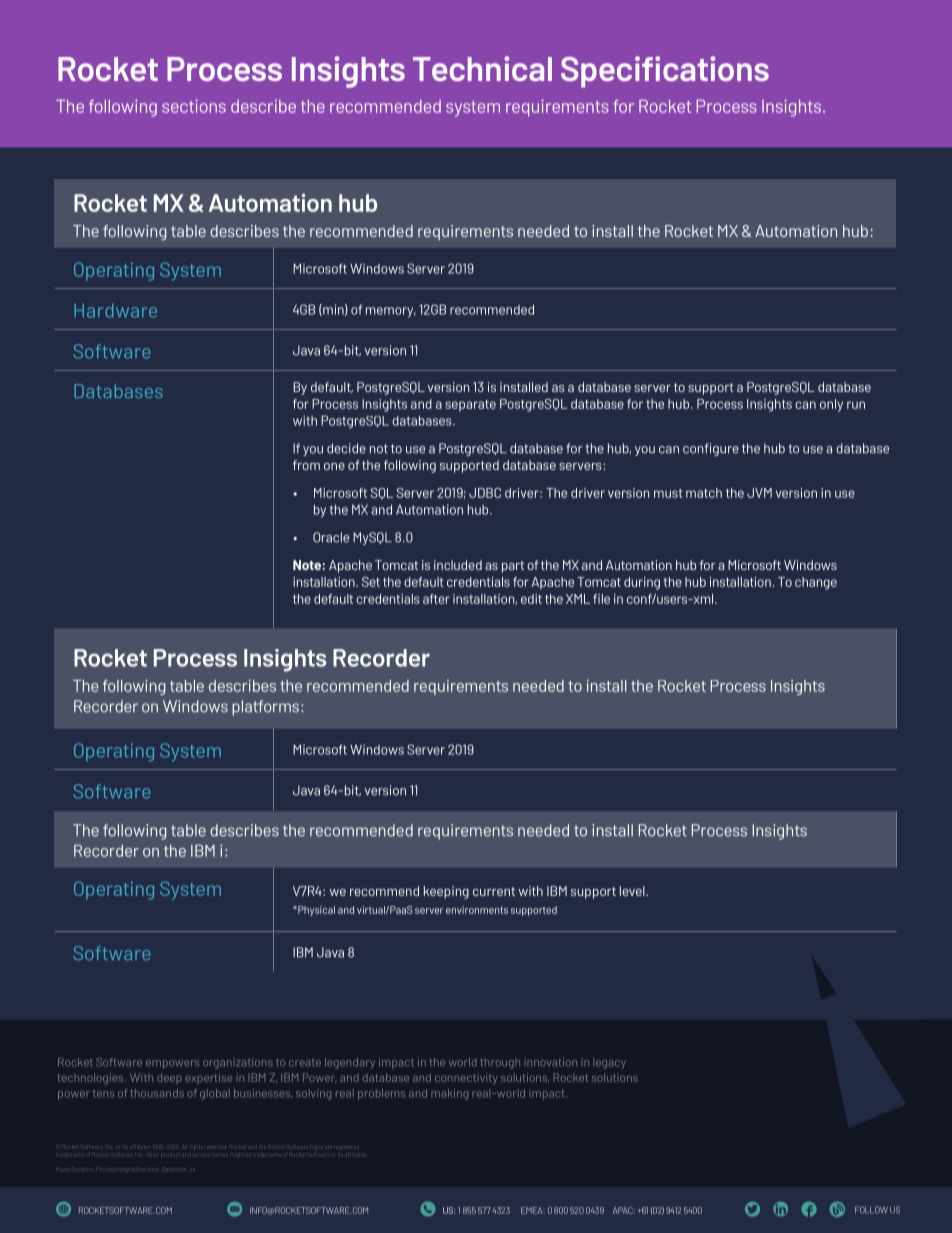 The height and width of the image is (1233, 952). Describe the element at coordinates (194, 106) in the image. I see `sections` at that location.
